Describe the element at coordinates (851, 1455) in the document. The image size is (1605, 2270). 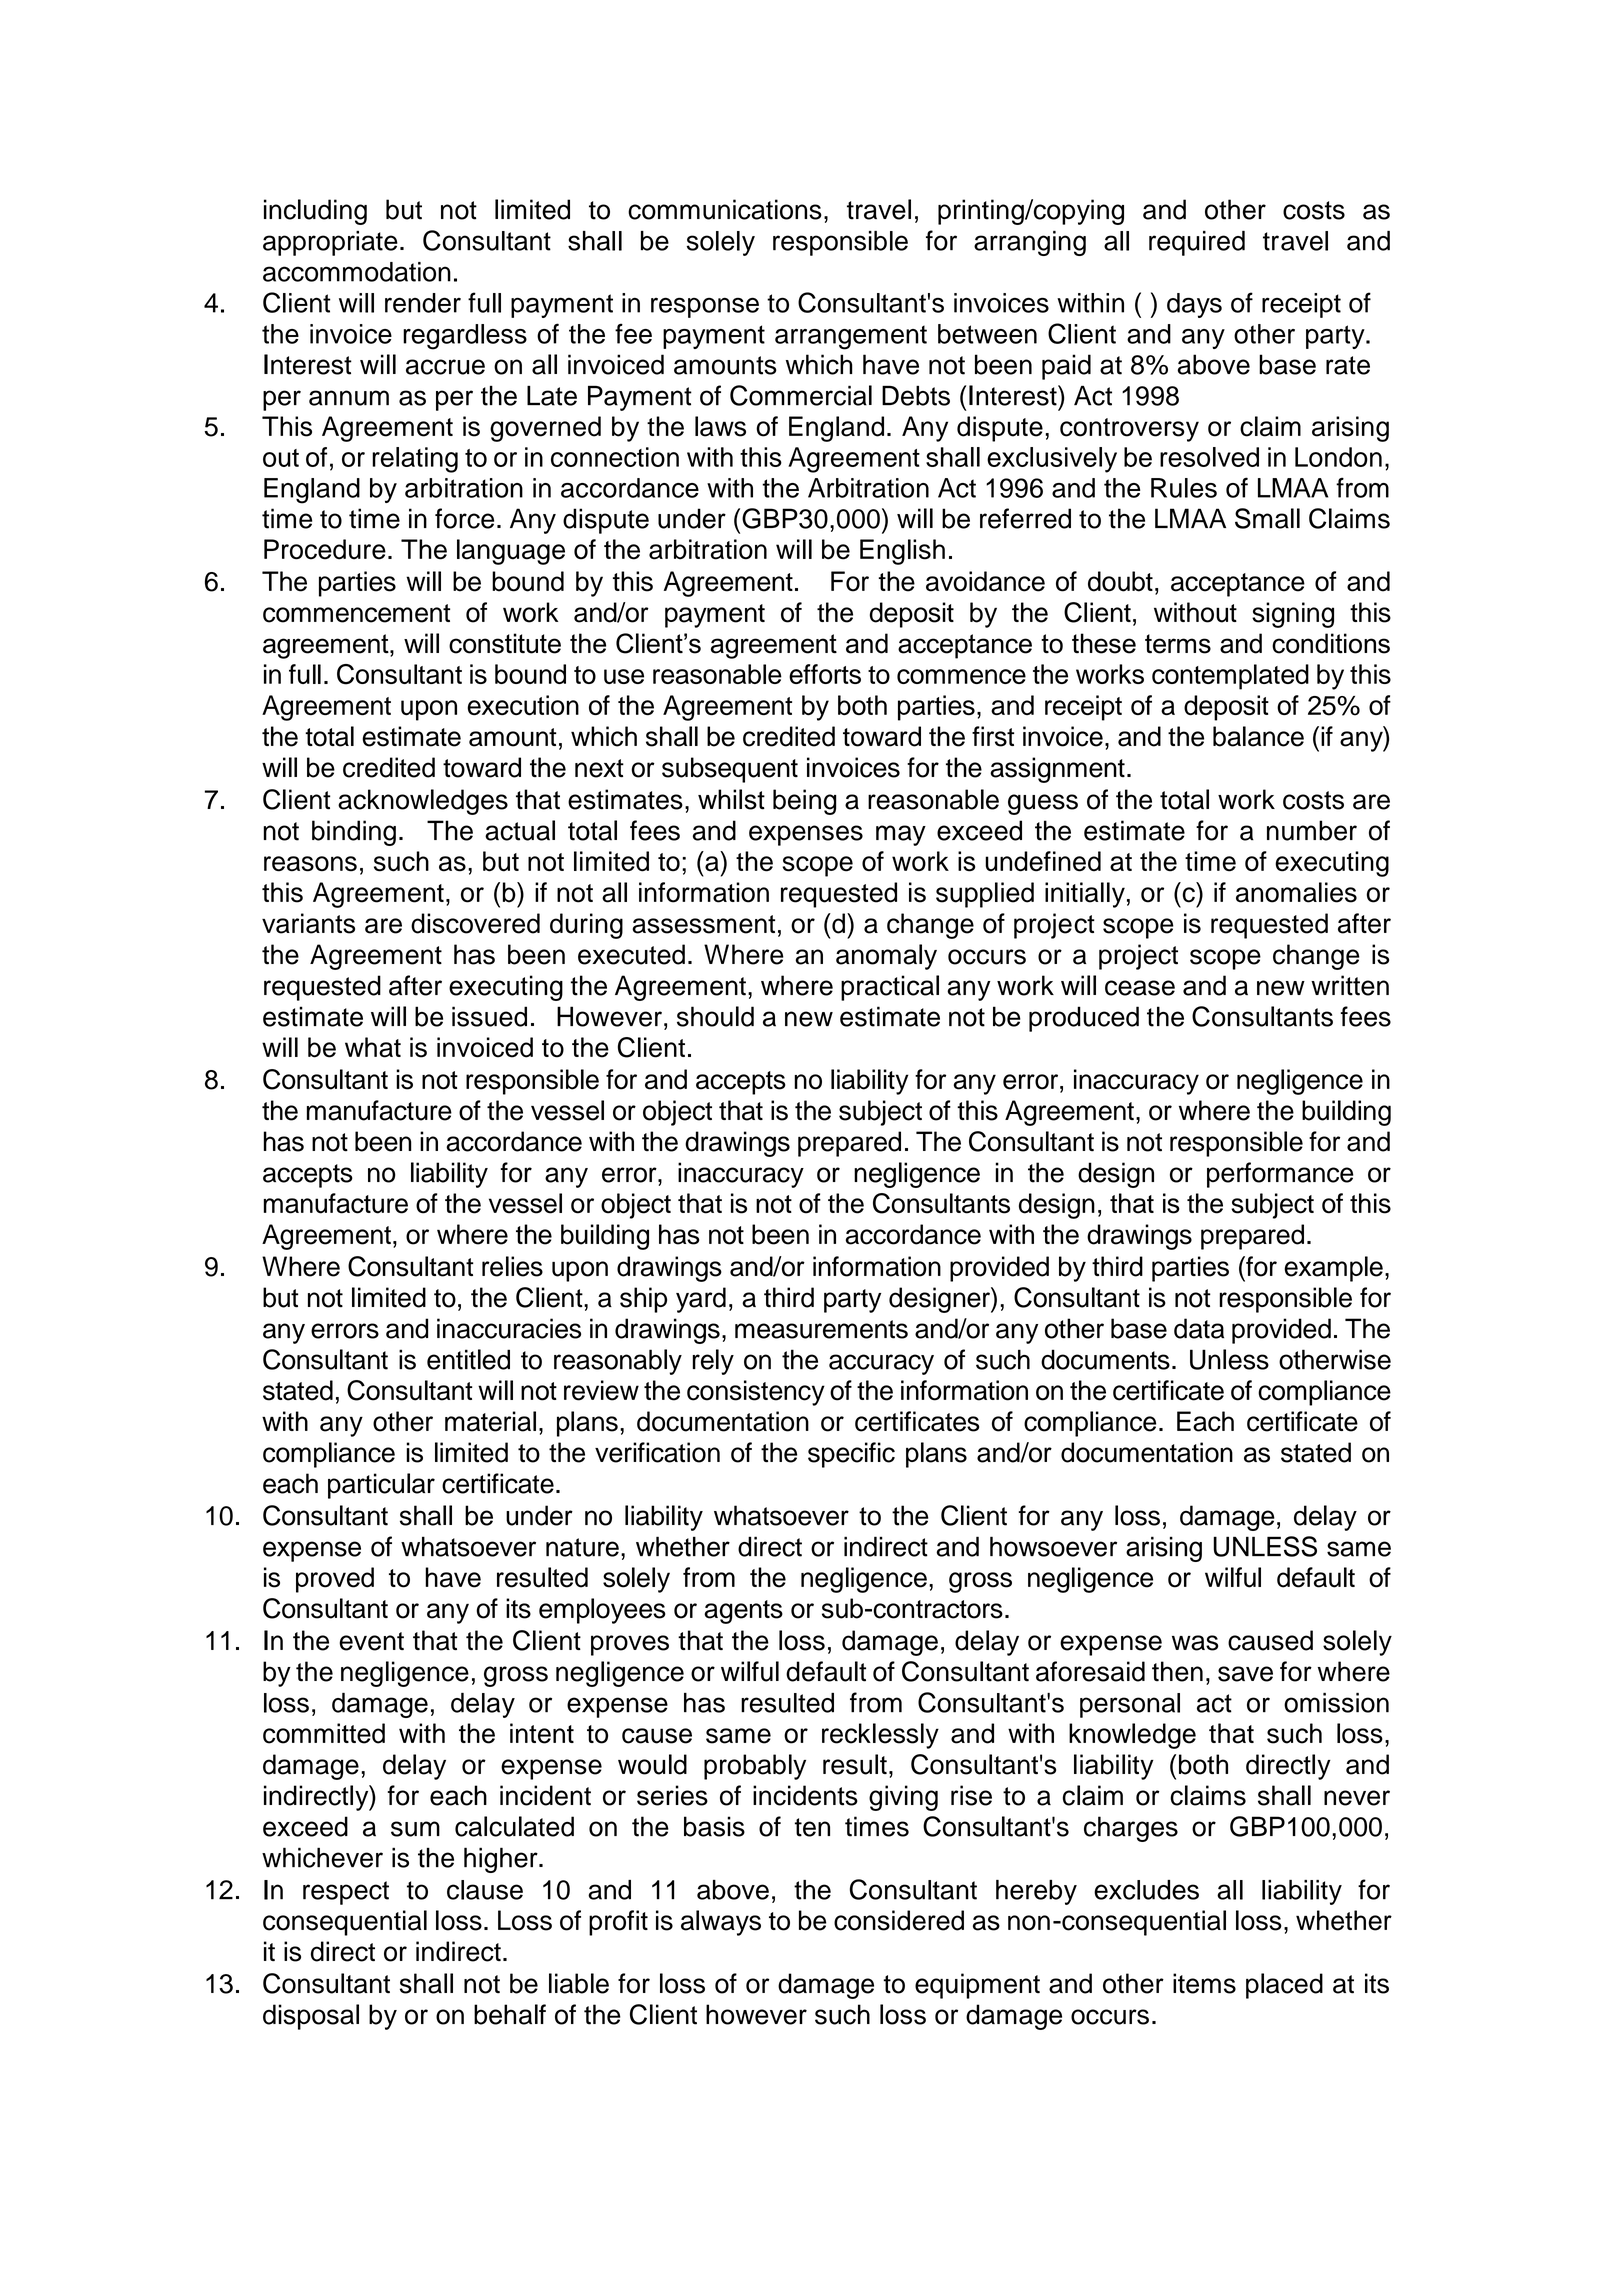
I see `specific` at that location.
